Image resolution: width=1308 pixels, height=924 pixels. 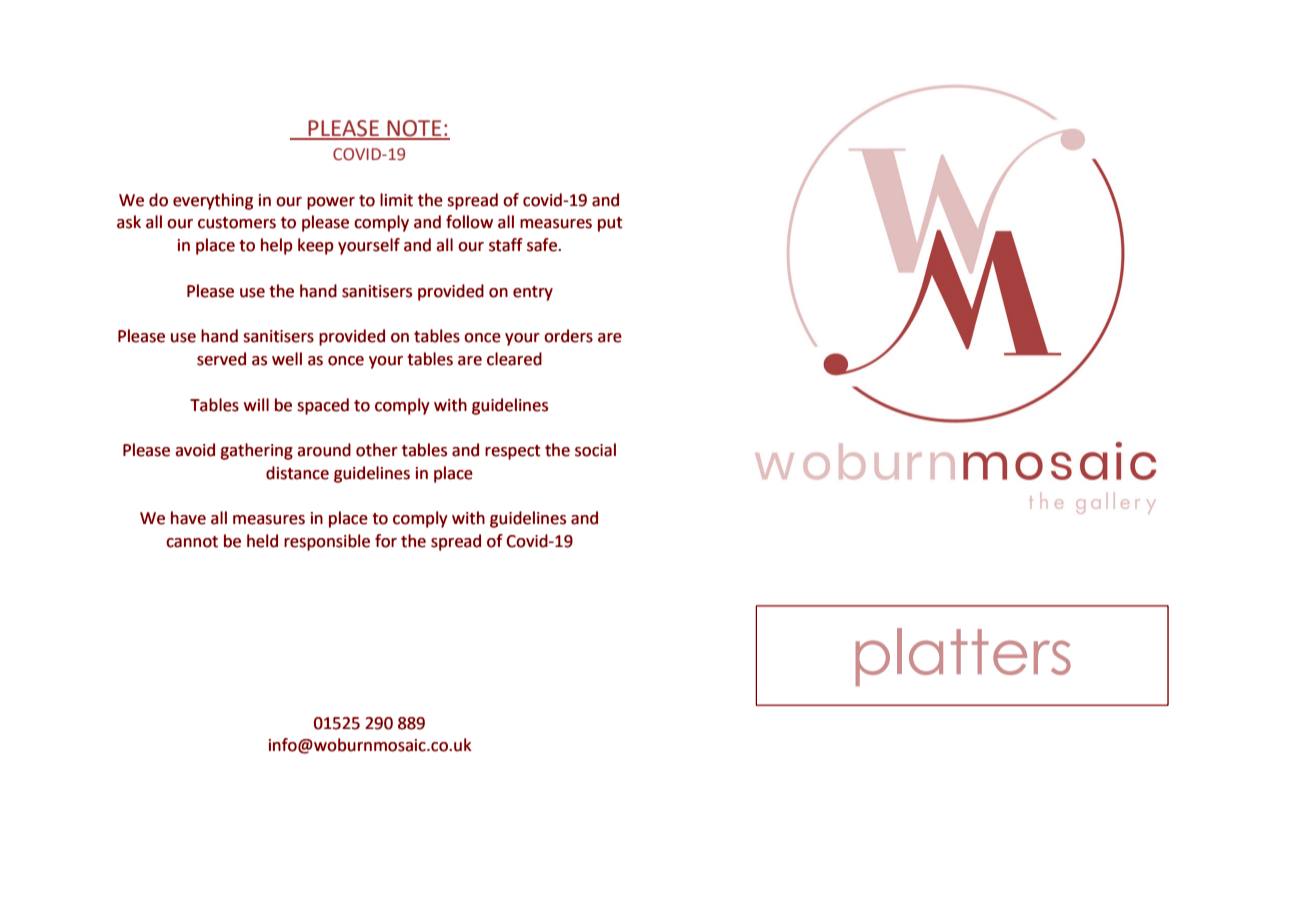 What do you see at coordinates (595, 450) in the screenshot?
I see `social` at bounding box center [595, 450].
